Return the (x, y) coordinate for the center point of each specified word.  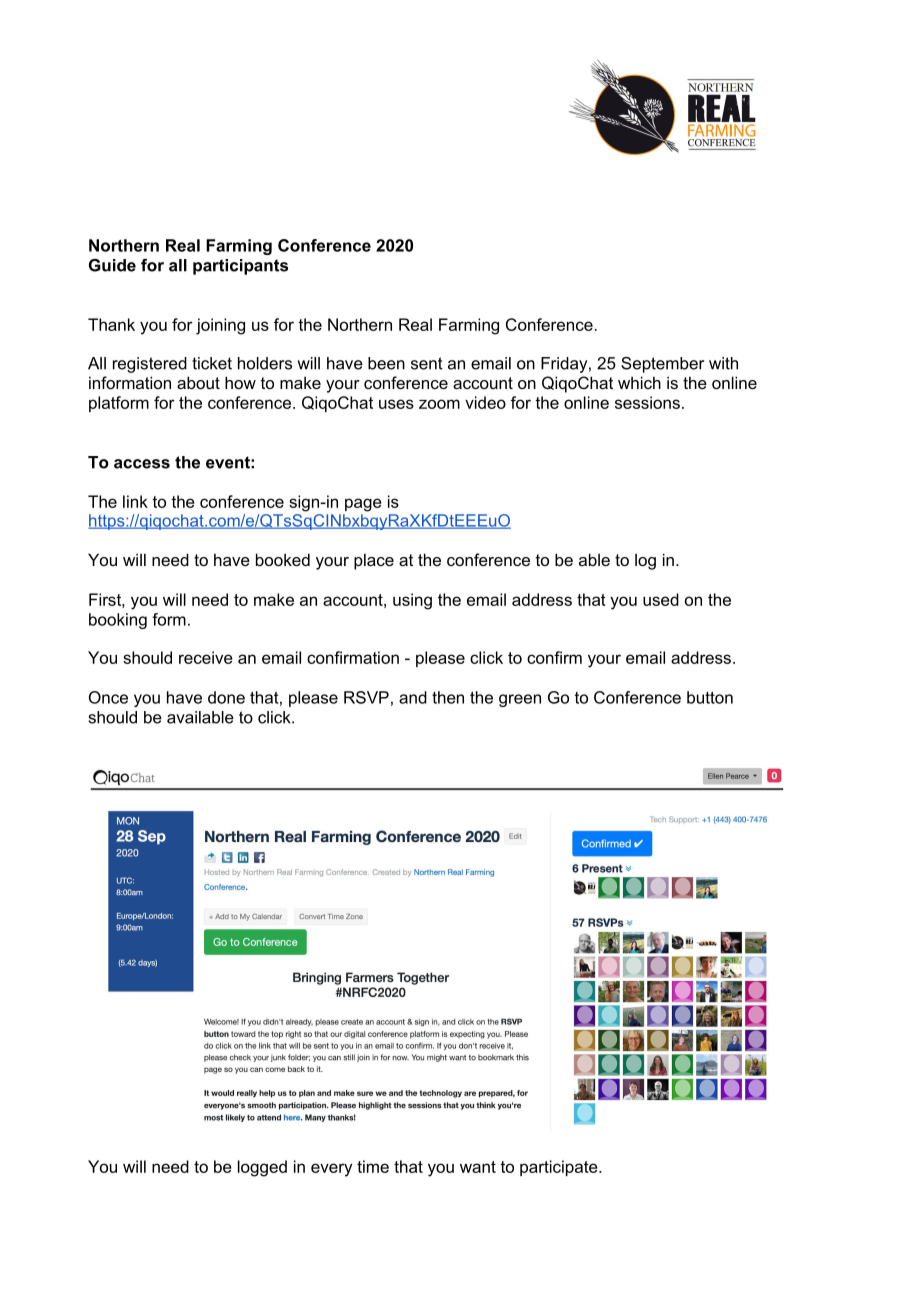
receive (206, 657)
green (520, 700)
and (413, 697)
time (373, 1166)
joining (220, 326)
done (226, 697)
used (661, 599)
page (363, 505)
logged (262, 1168)
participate (560, 1168)
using (412, 601)
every (331, 1170)
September (662, 365)
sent (427, 363)
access (142, 464)
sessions (647, 402)
